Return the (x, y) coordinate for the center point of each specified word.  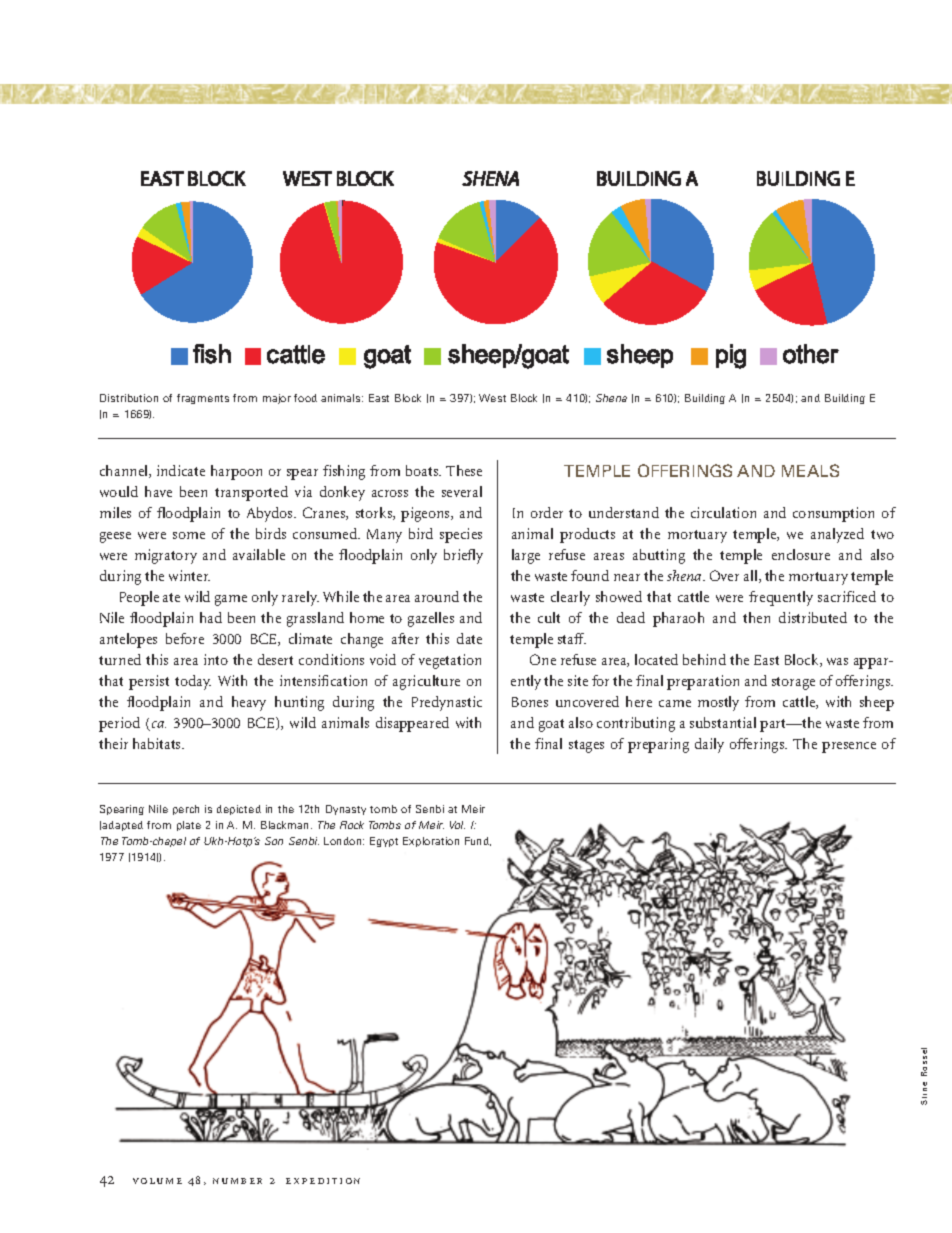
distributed (813, 617)
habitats (158, 743)
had (211, 617)
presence (849, 747)
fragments (203, 399)
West (492, 398)
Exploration (431, 842)
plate (189, 826)
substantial (723, 722)
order (547, 512)
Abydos (271, 514)
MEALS (810, 470)
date (469, 638)
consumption (833, 514)
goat (551, 725)
